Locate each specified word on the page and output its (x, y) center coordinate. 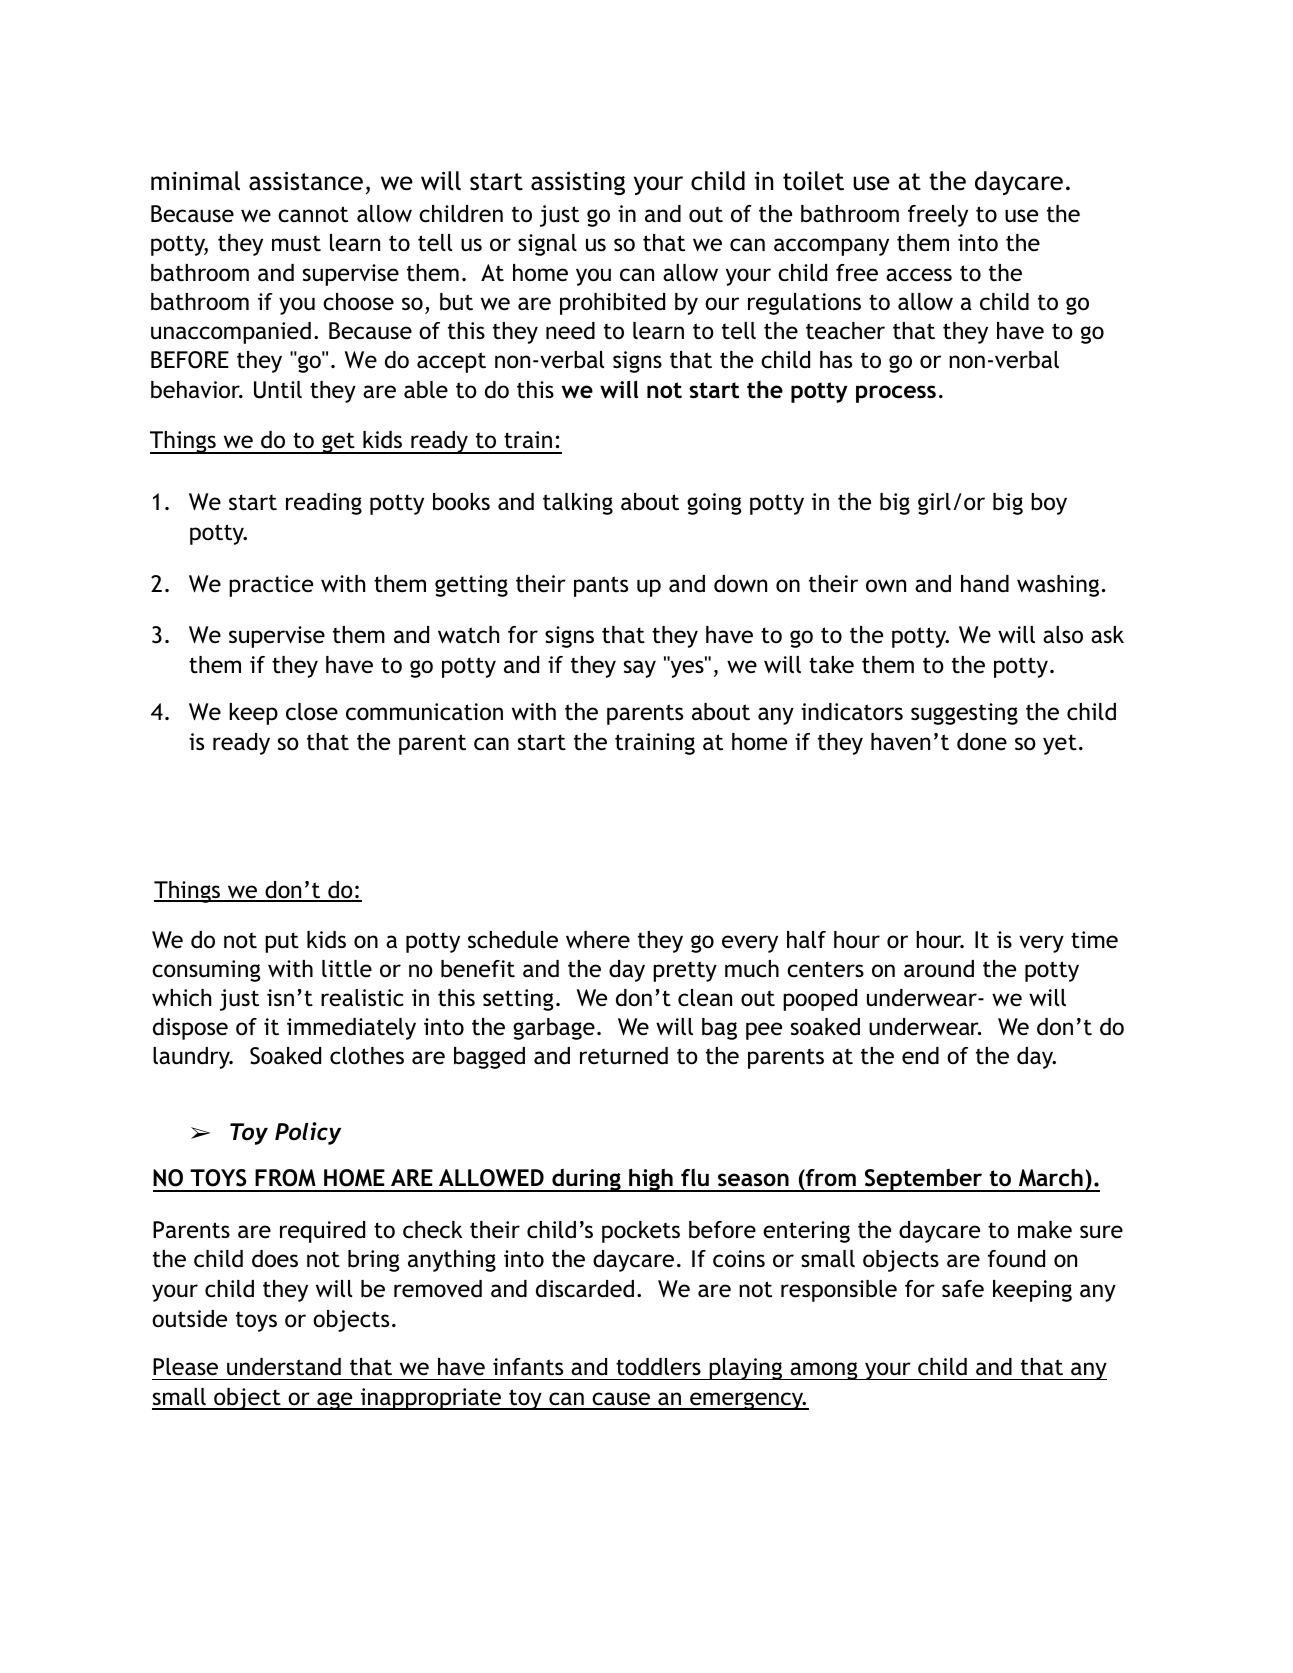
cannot (313, 214)
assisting (578, 183)
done (982, 742)
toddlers (658, 1367)
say (640, 669)
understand (284, 1367)
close (312, 712)
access (919, 275)
